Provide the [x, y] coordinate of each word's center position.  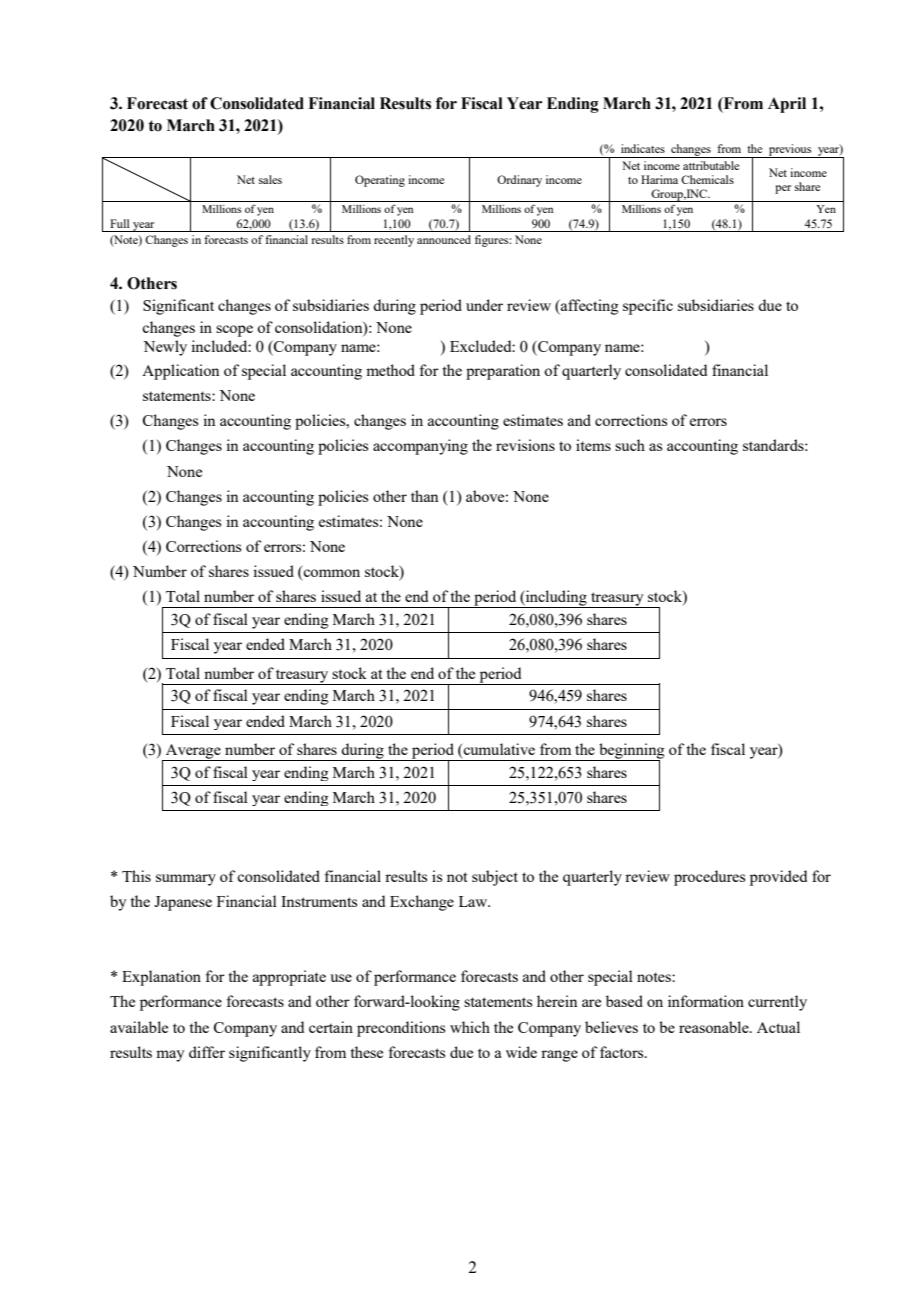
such [630, 445]
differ [207, 1052]
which [470, 1027]
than [425, 496]
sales [270, 179]
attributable [711, 165]
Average [193, 752]
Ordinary [519, 181]
